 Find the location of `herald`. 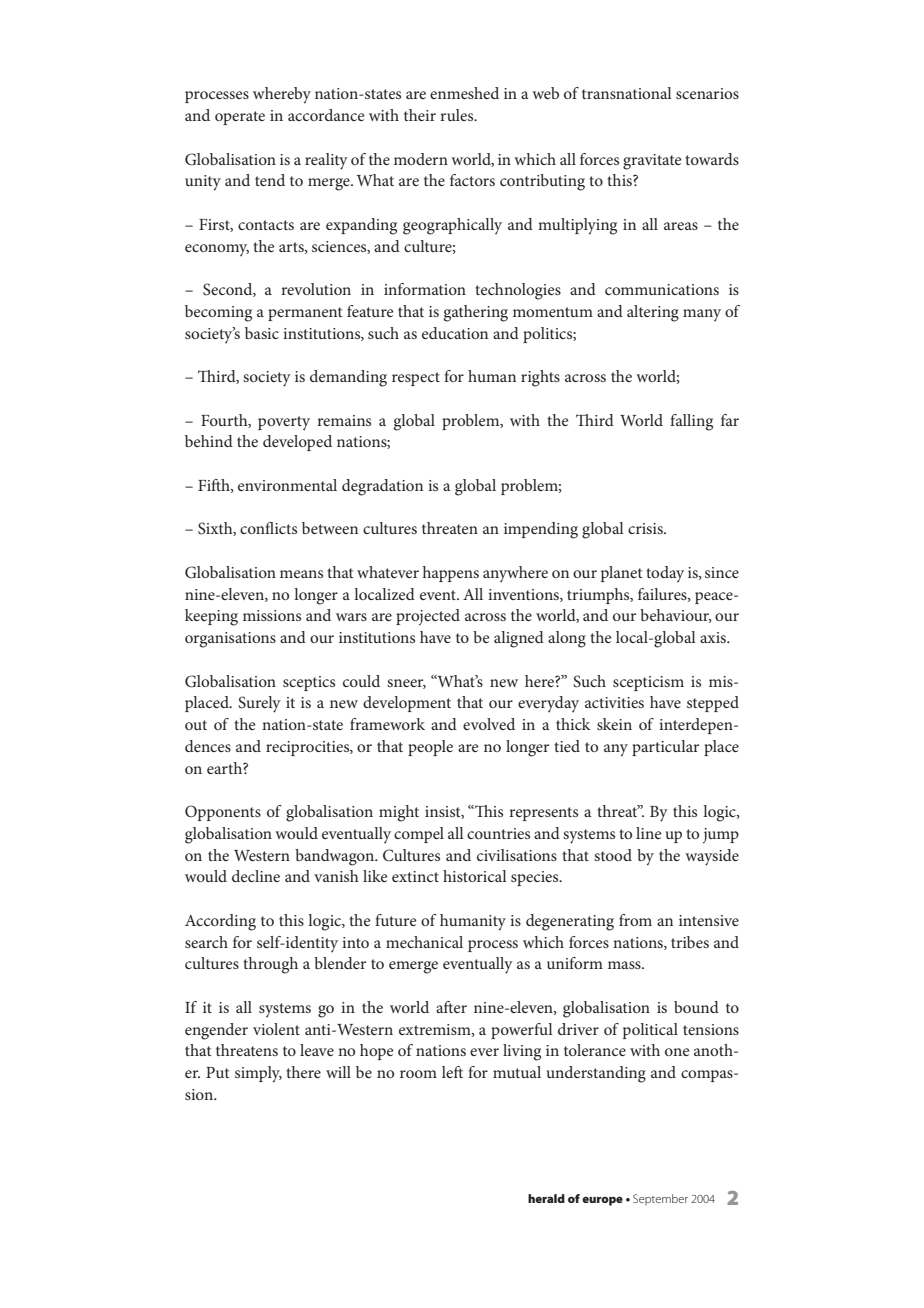

herald is located at coordinates (546, 1198).
